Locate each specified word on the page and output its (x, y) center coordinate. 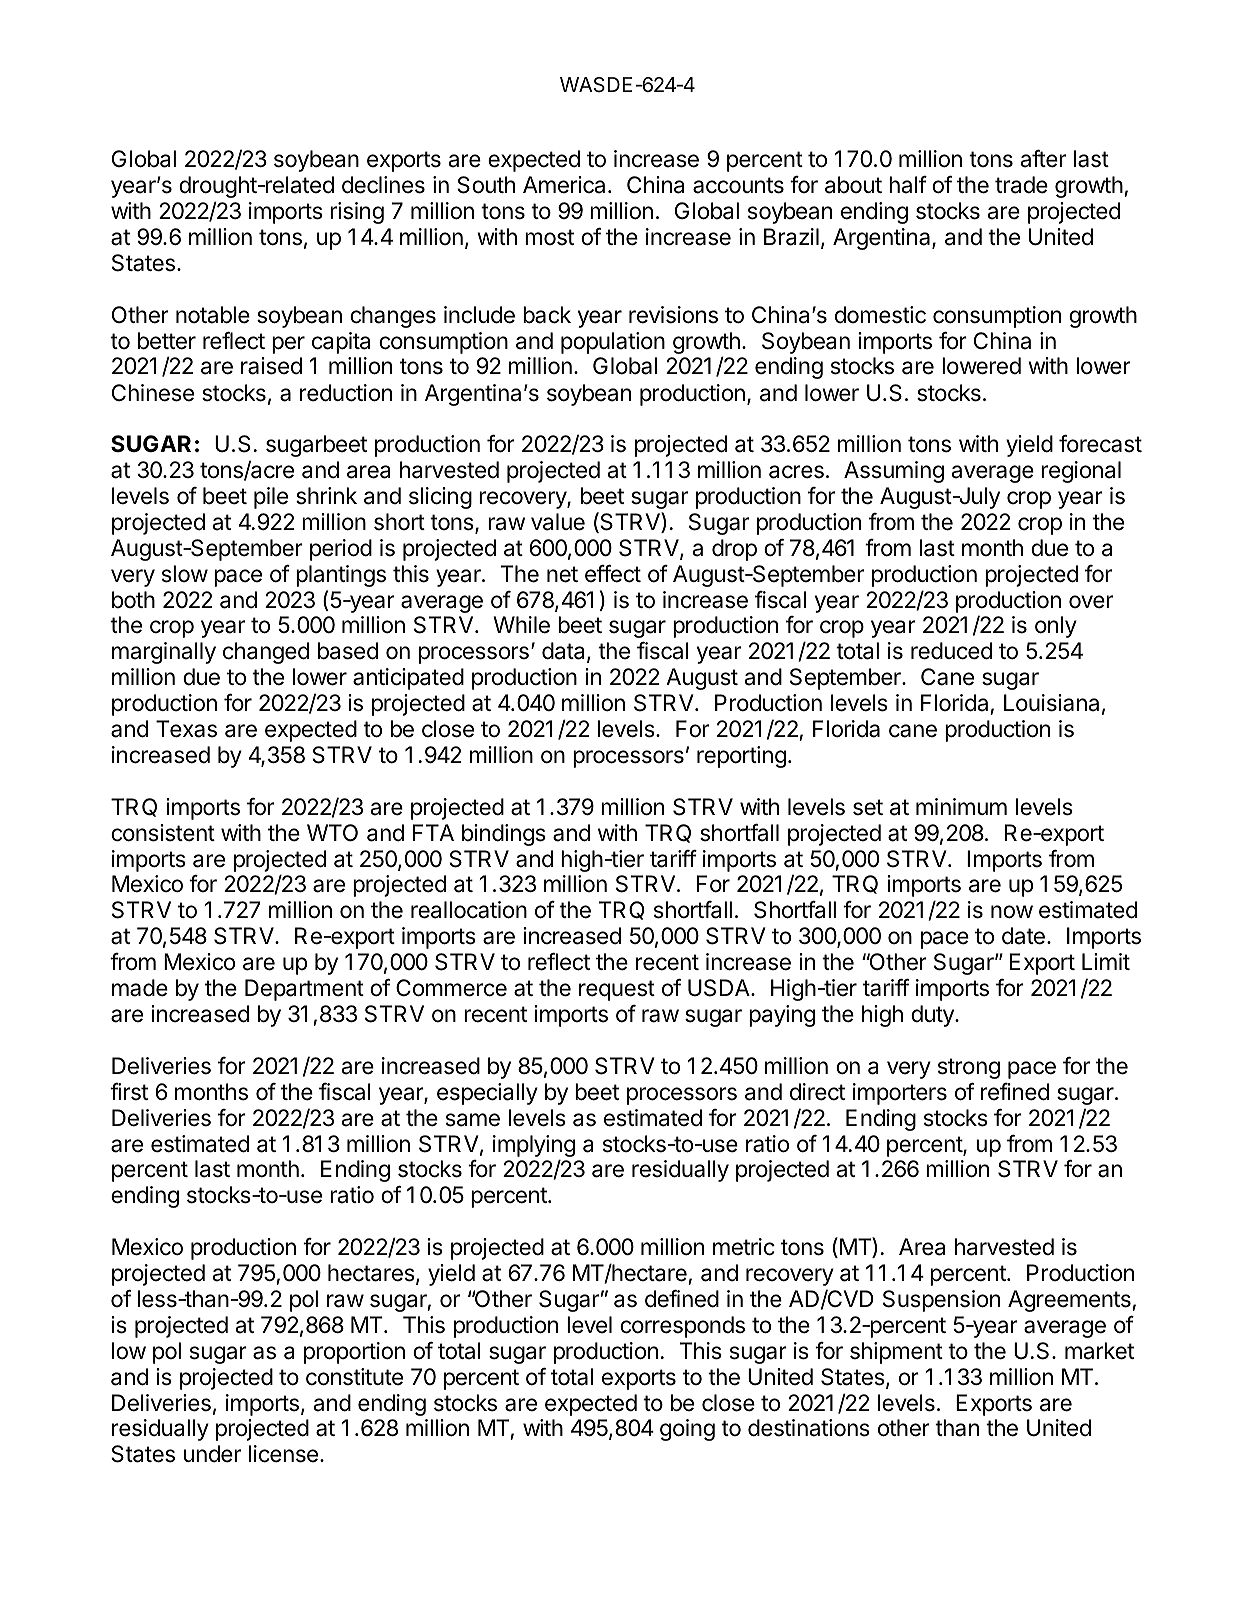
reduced (951, 651)
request (617, 990)
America (564, 185)
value (558, 522)
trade (1021, 185)
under (212, 1454)
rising (357, 213)
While (522, 625)
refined (1015, 1092)
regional (1081, 472)
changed (266, 653)
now (1012, 912)
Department (304, 990)
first (129, 1092)
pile (271, 498)
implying (534, 1147)
